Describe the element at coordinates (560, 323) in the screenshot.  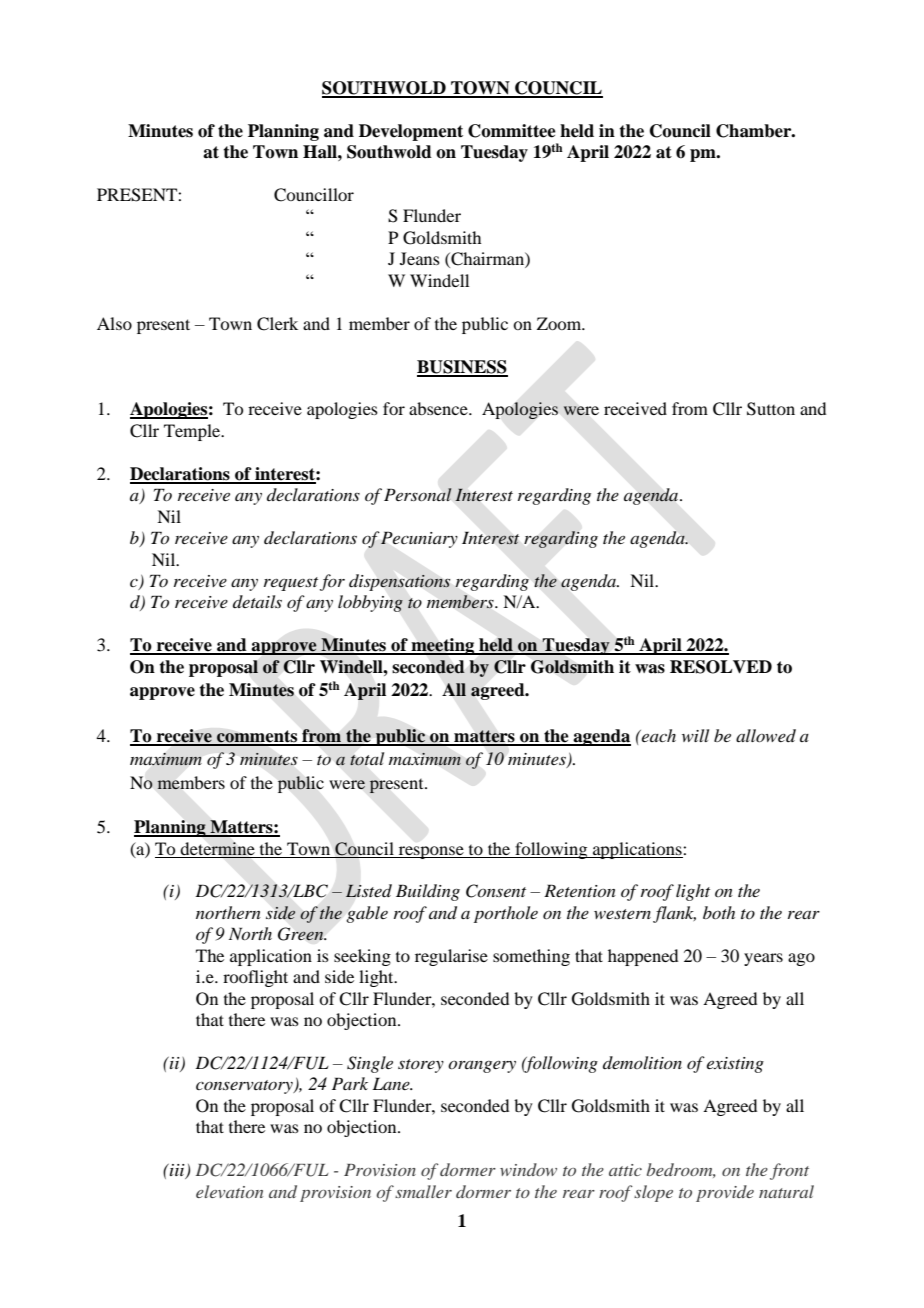
I see `Zoom` at that location.
